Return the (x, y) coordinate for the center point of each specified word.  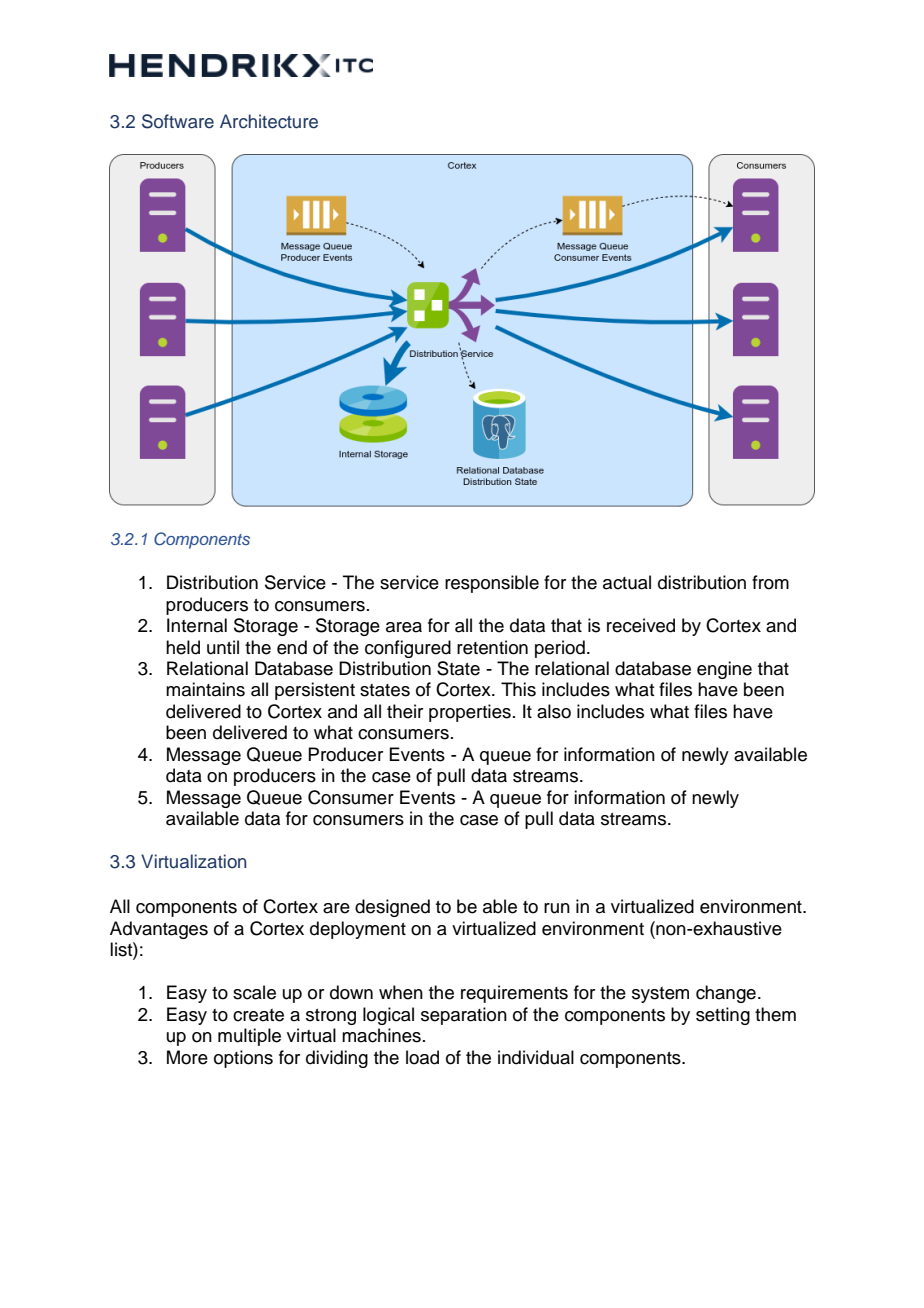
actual (627, 582)
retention (492, 647)
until (223, 647)
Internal (197, 625)
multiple (249, 1037)
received (641, 625)
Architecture (269, 121)
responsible (492, 584)
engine (724, 670)
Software (178, 121)
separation (464, 1016)
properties (470, 713)
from (770, 582)
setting (723, 1016)
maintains (205, 689)
